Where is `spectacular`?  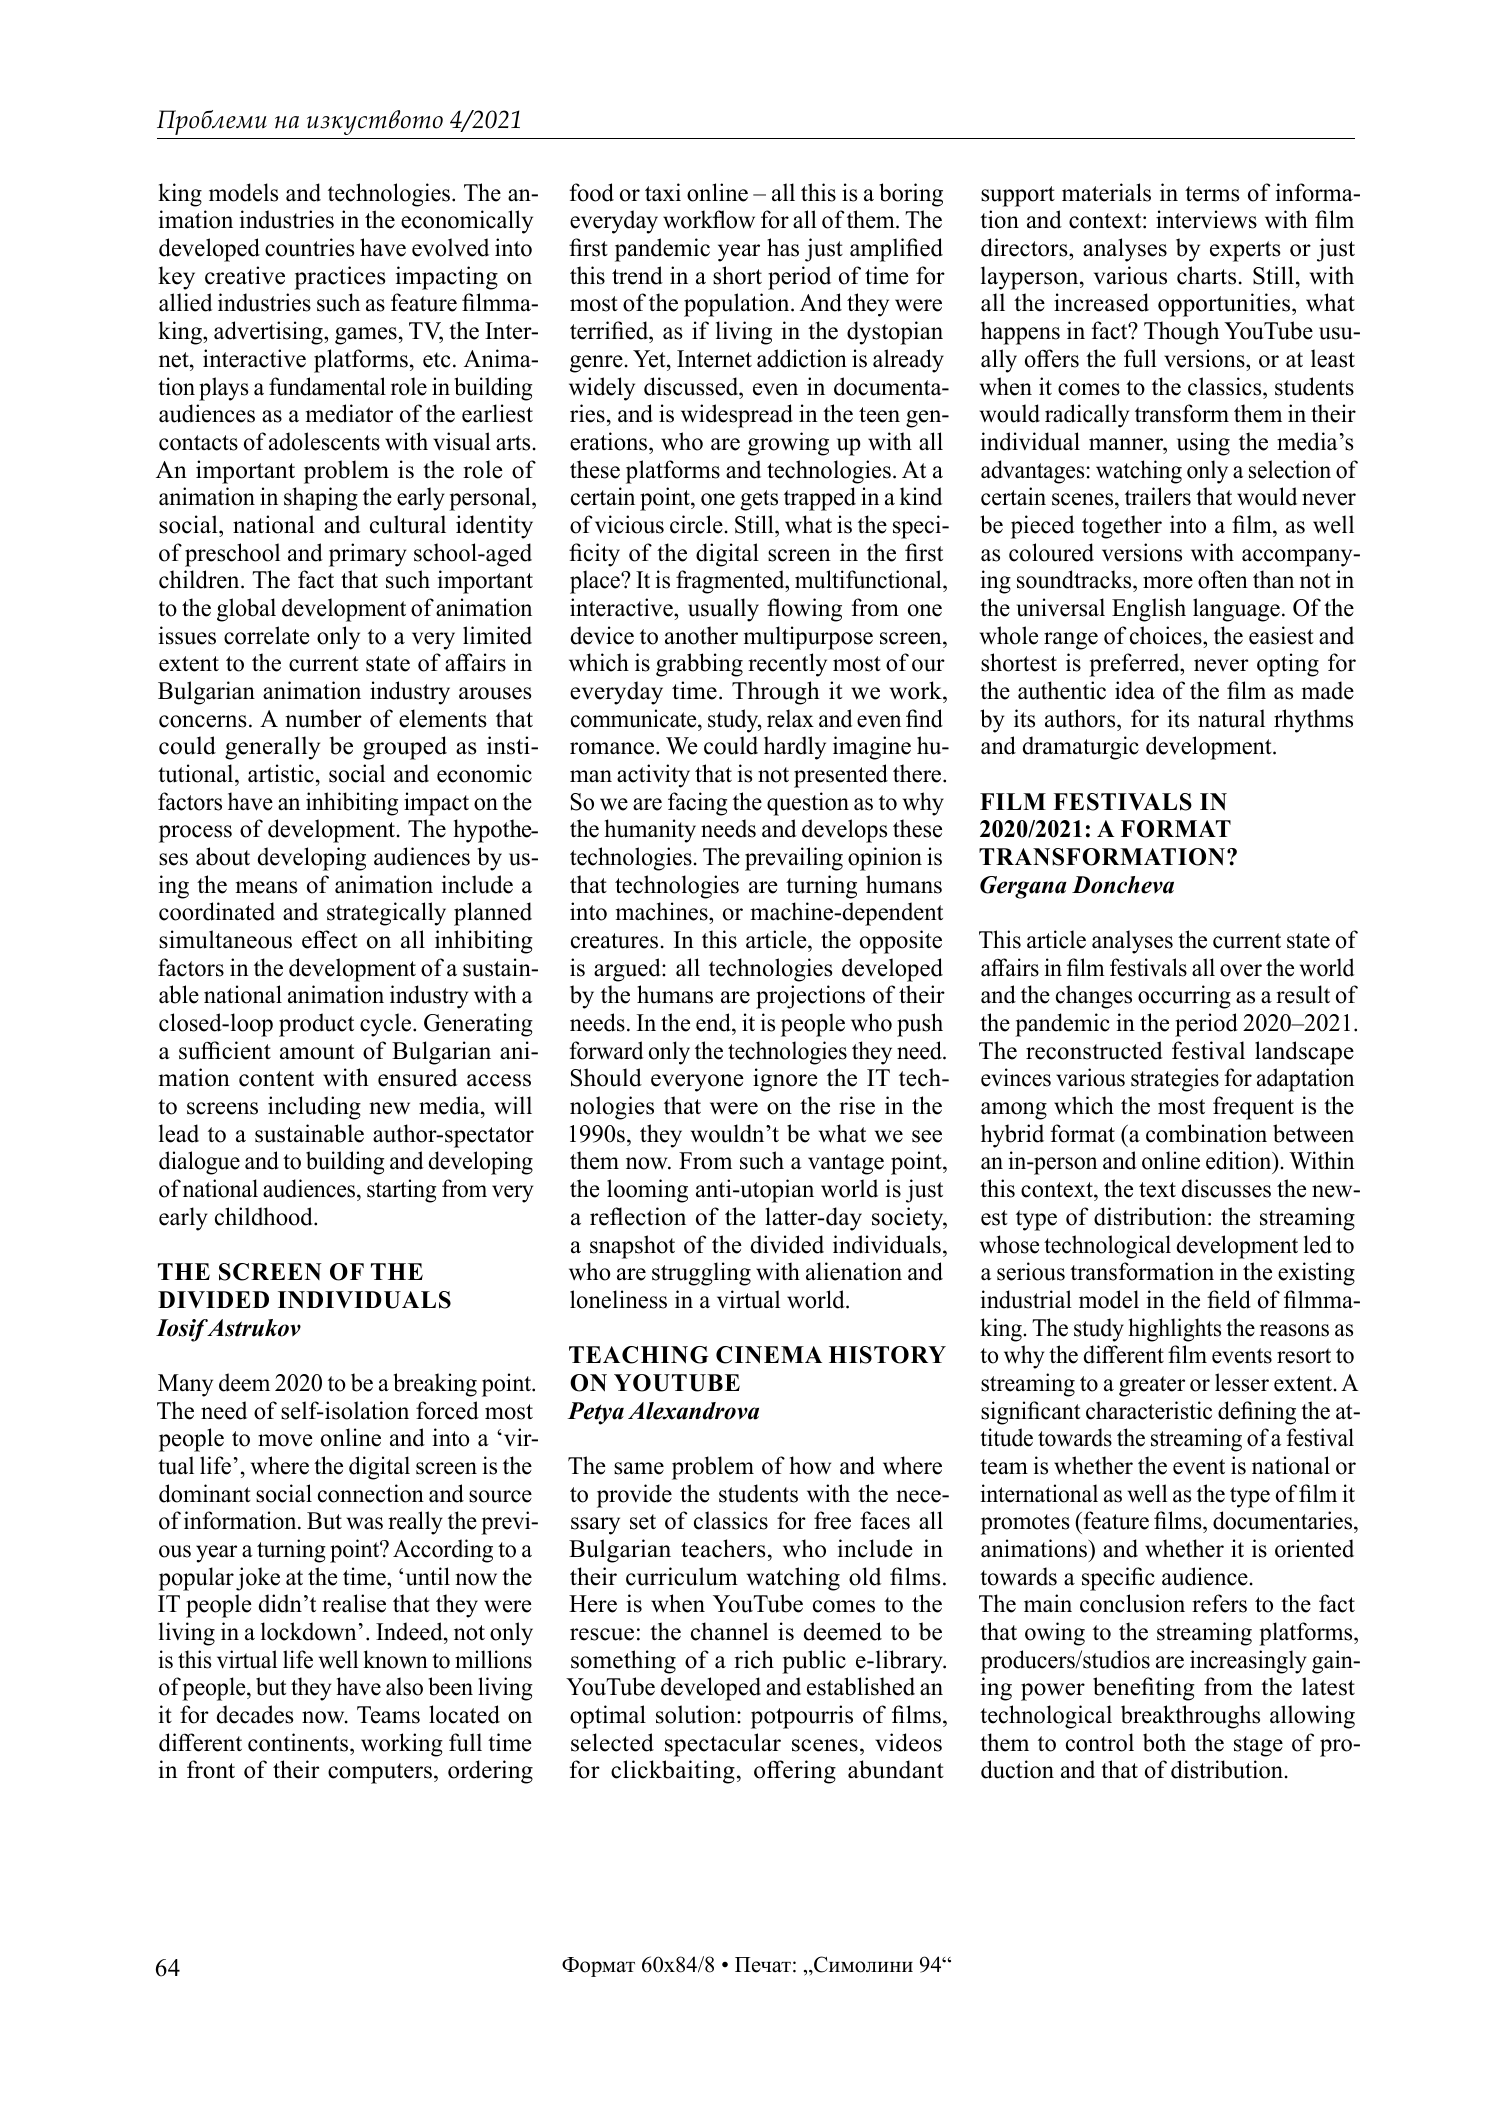 spectacular is located at coordinates (723, 1745).
